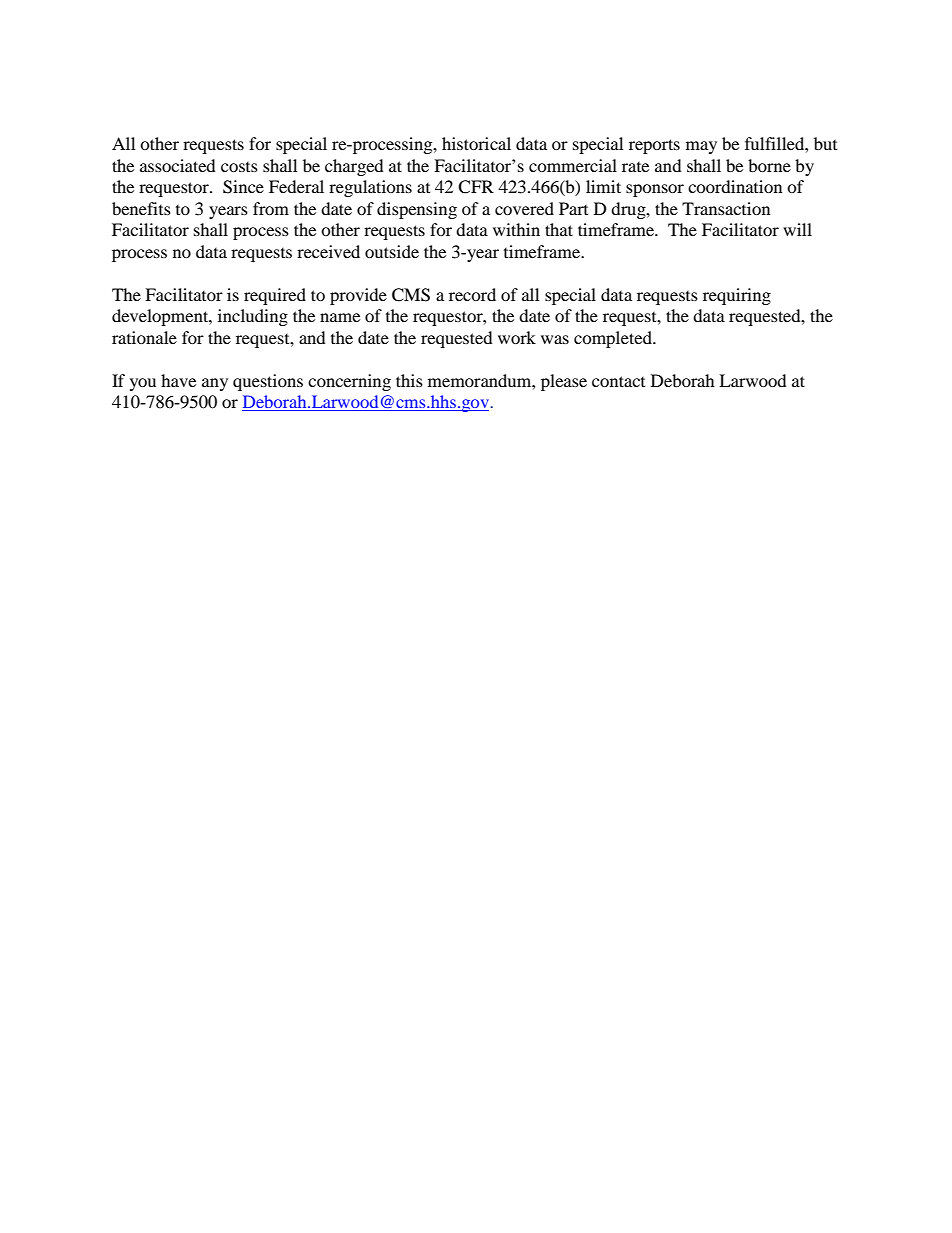 This screenshot has width=952, height=1233. Describe the element at coordinates (797, 229) in the screenshot. I see `will` at that location.
